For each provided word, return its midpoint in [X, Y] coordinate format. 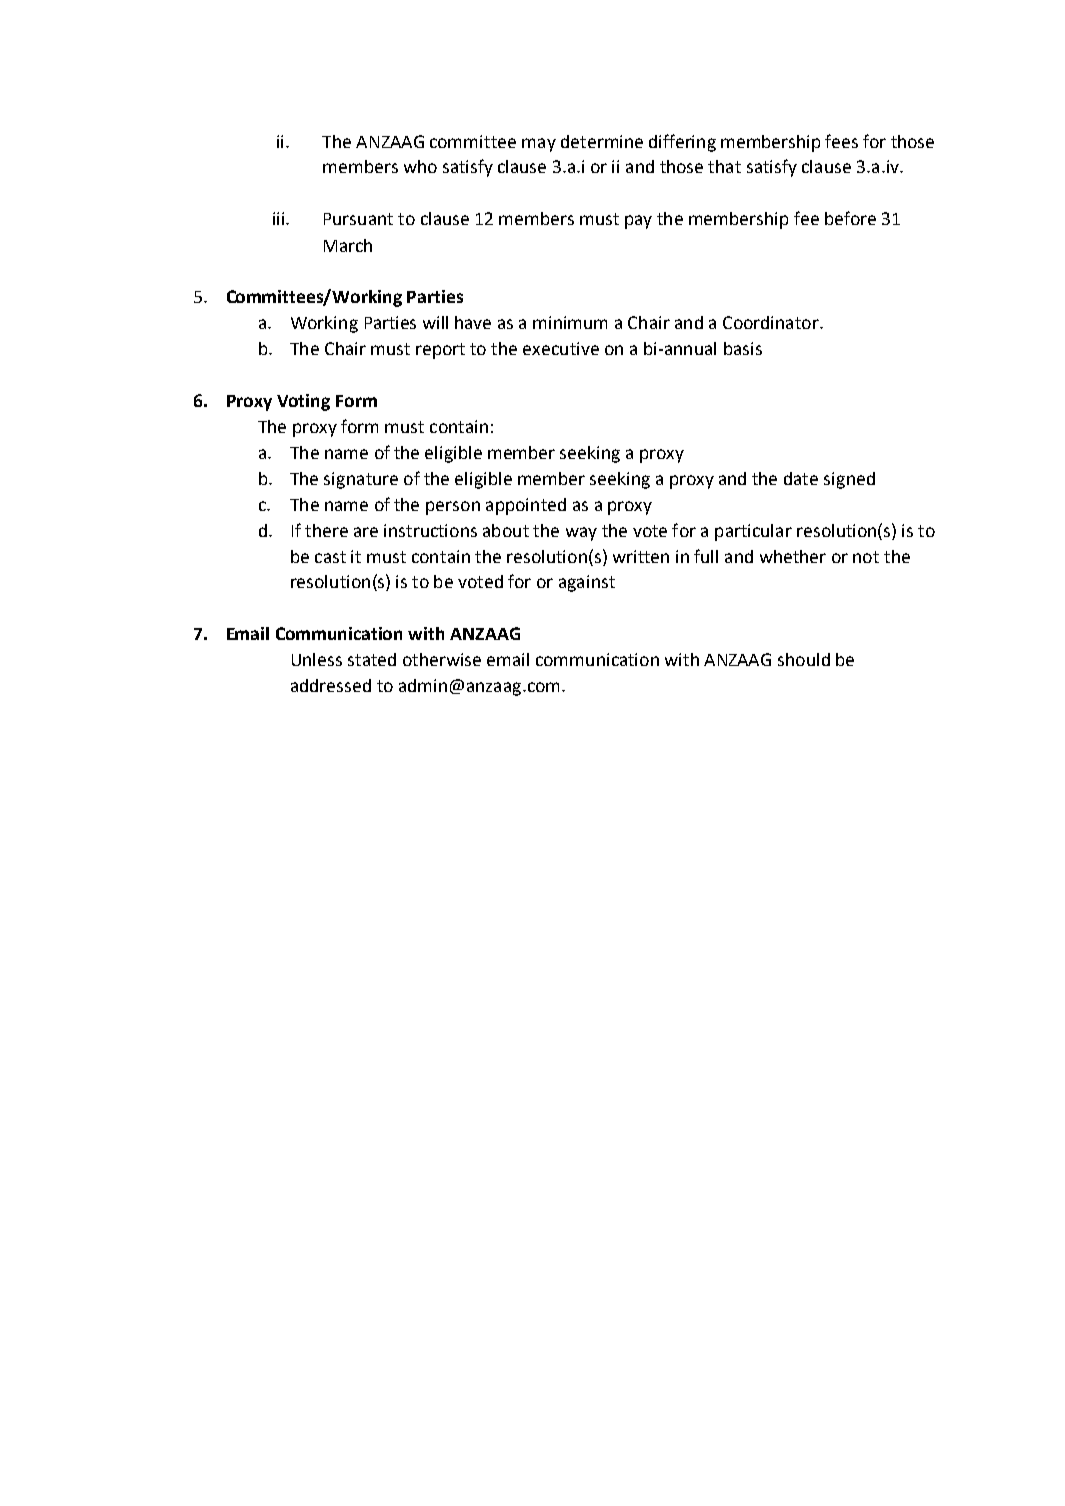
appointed [526, 506]
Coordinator [772, 322]
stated [372, 659]
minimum [570, 322]
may [539, 145]
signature [361, 480]
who [420, 166]
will [435, 322]
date [801, 478]
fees [841, 141]
